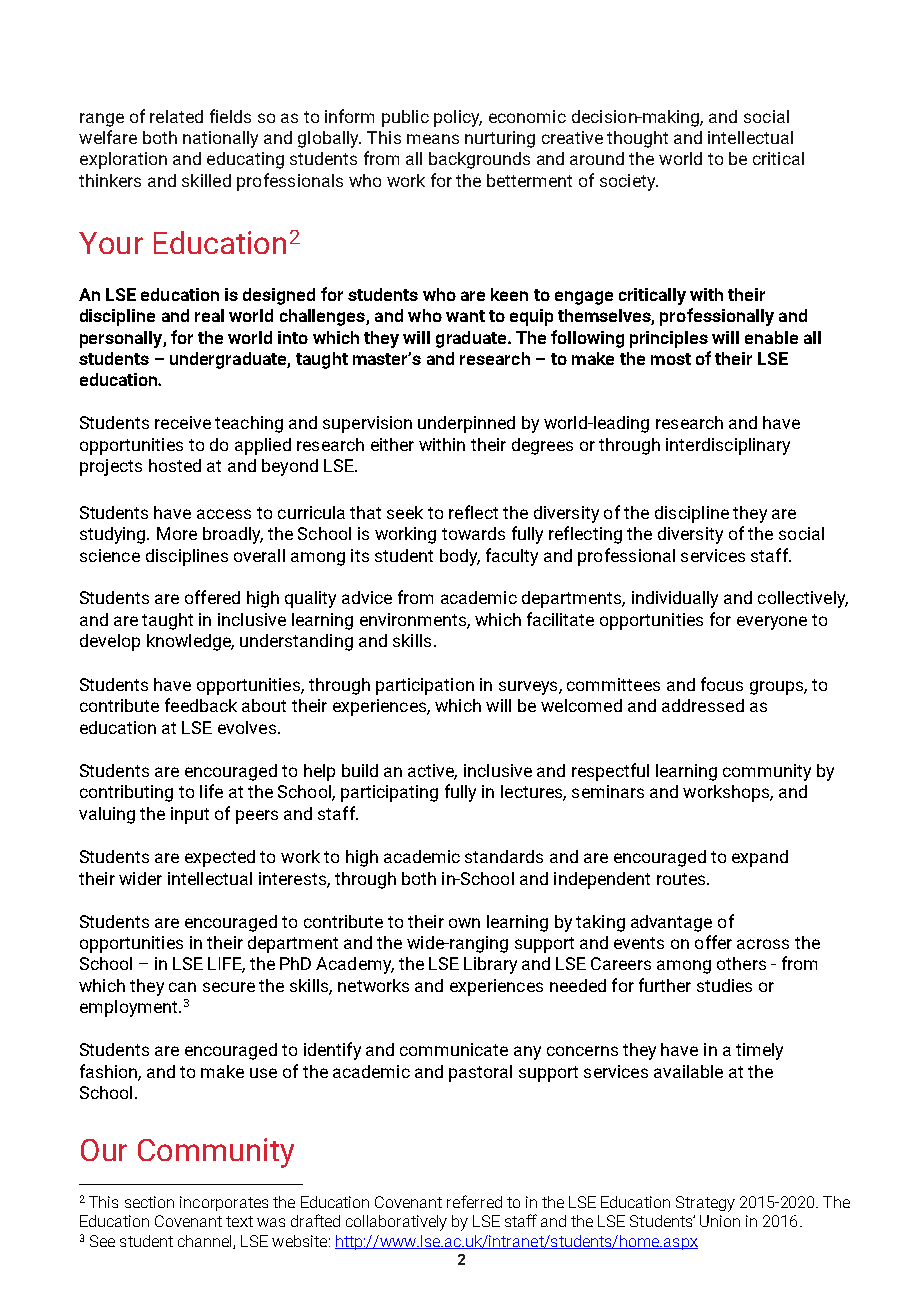 The width and height of the screenshot is (924, 1307). I want to click on Strategy, so click(705, 1204).
